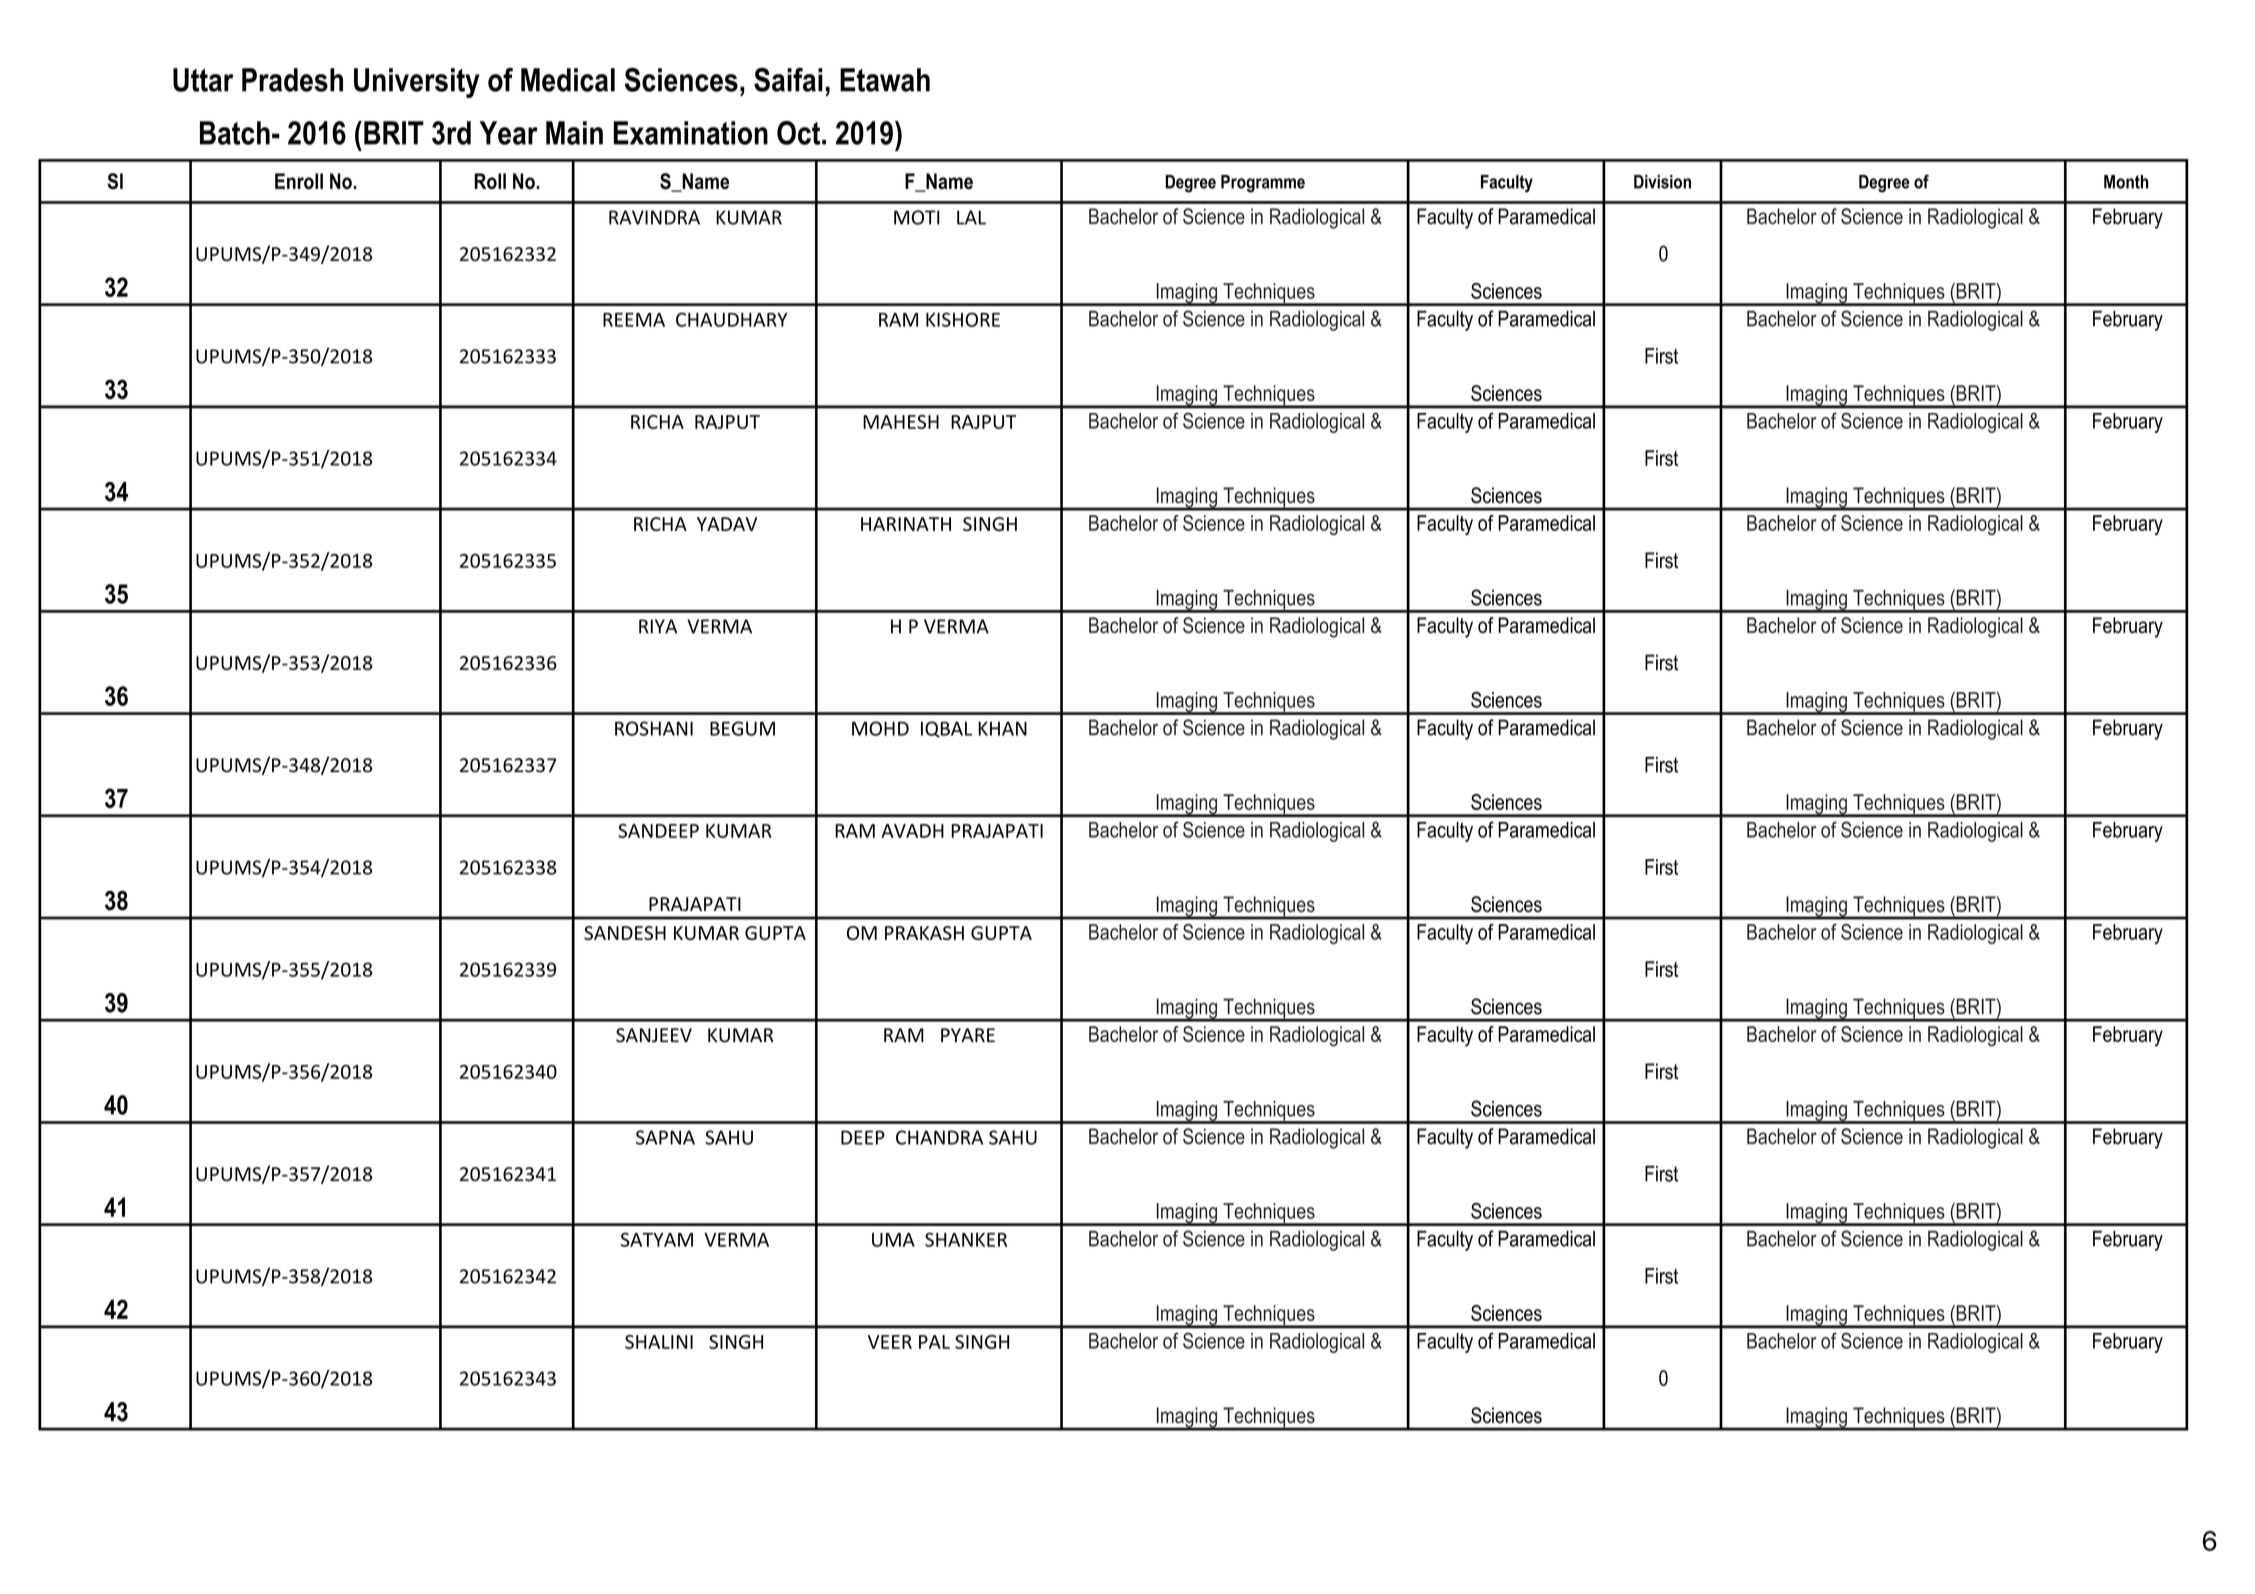 This image has height=1594, width=2255. Describe the element at coordinates (946, 729) in the image. I see `IQBAL` at that location.
